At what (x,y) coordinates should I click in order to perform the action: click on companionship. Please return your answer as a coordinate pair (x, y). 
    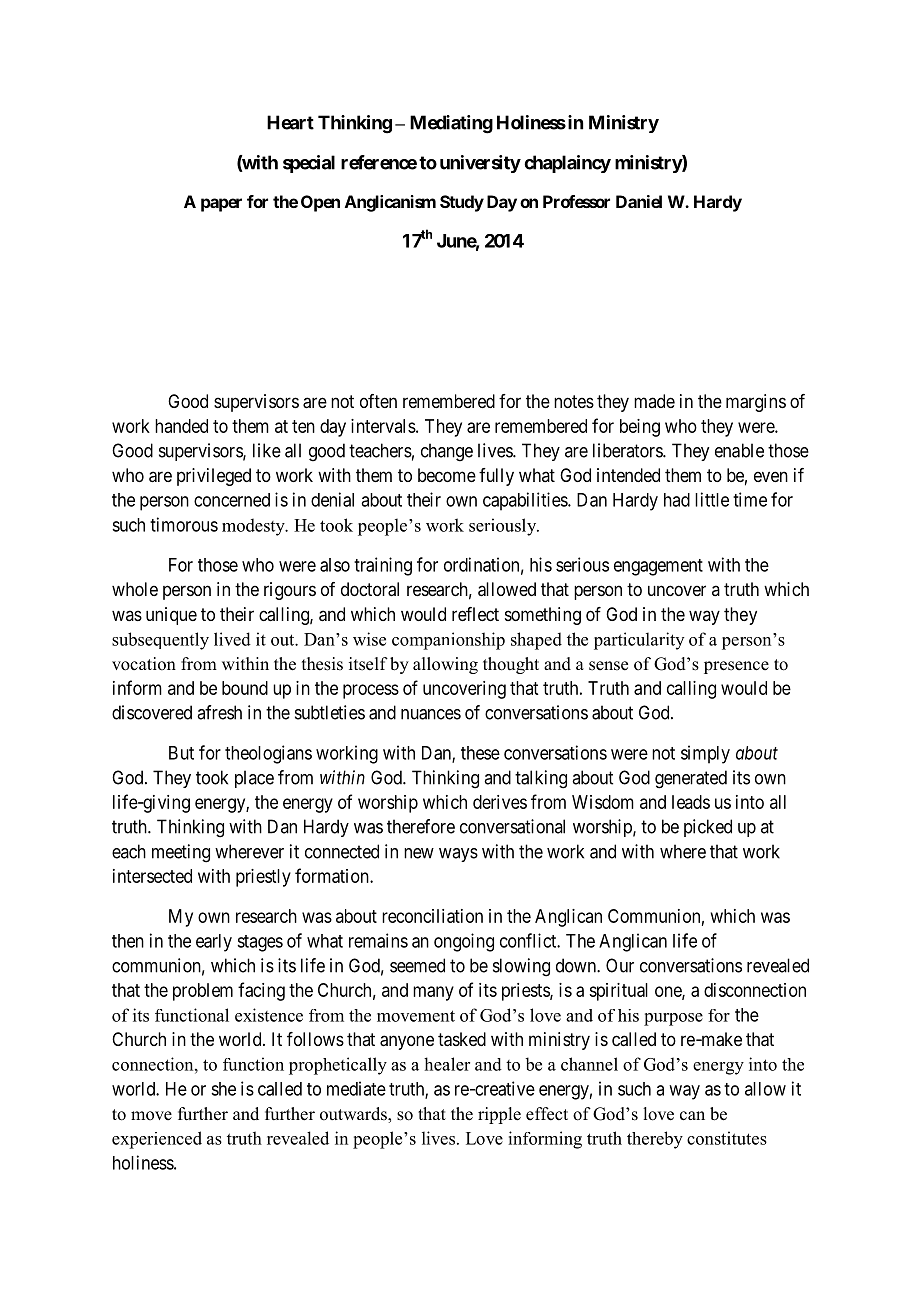
    Looking at the image, I should click on (448, 641).
